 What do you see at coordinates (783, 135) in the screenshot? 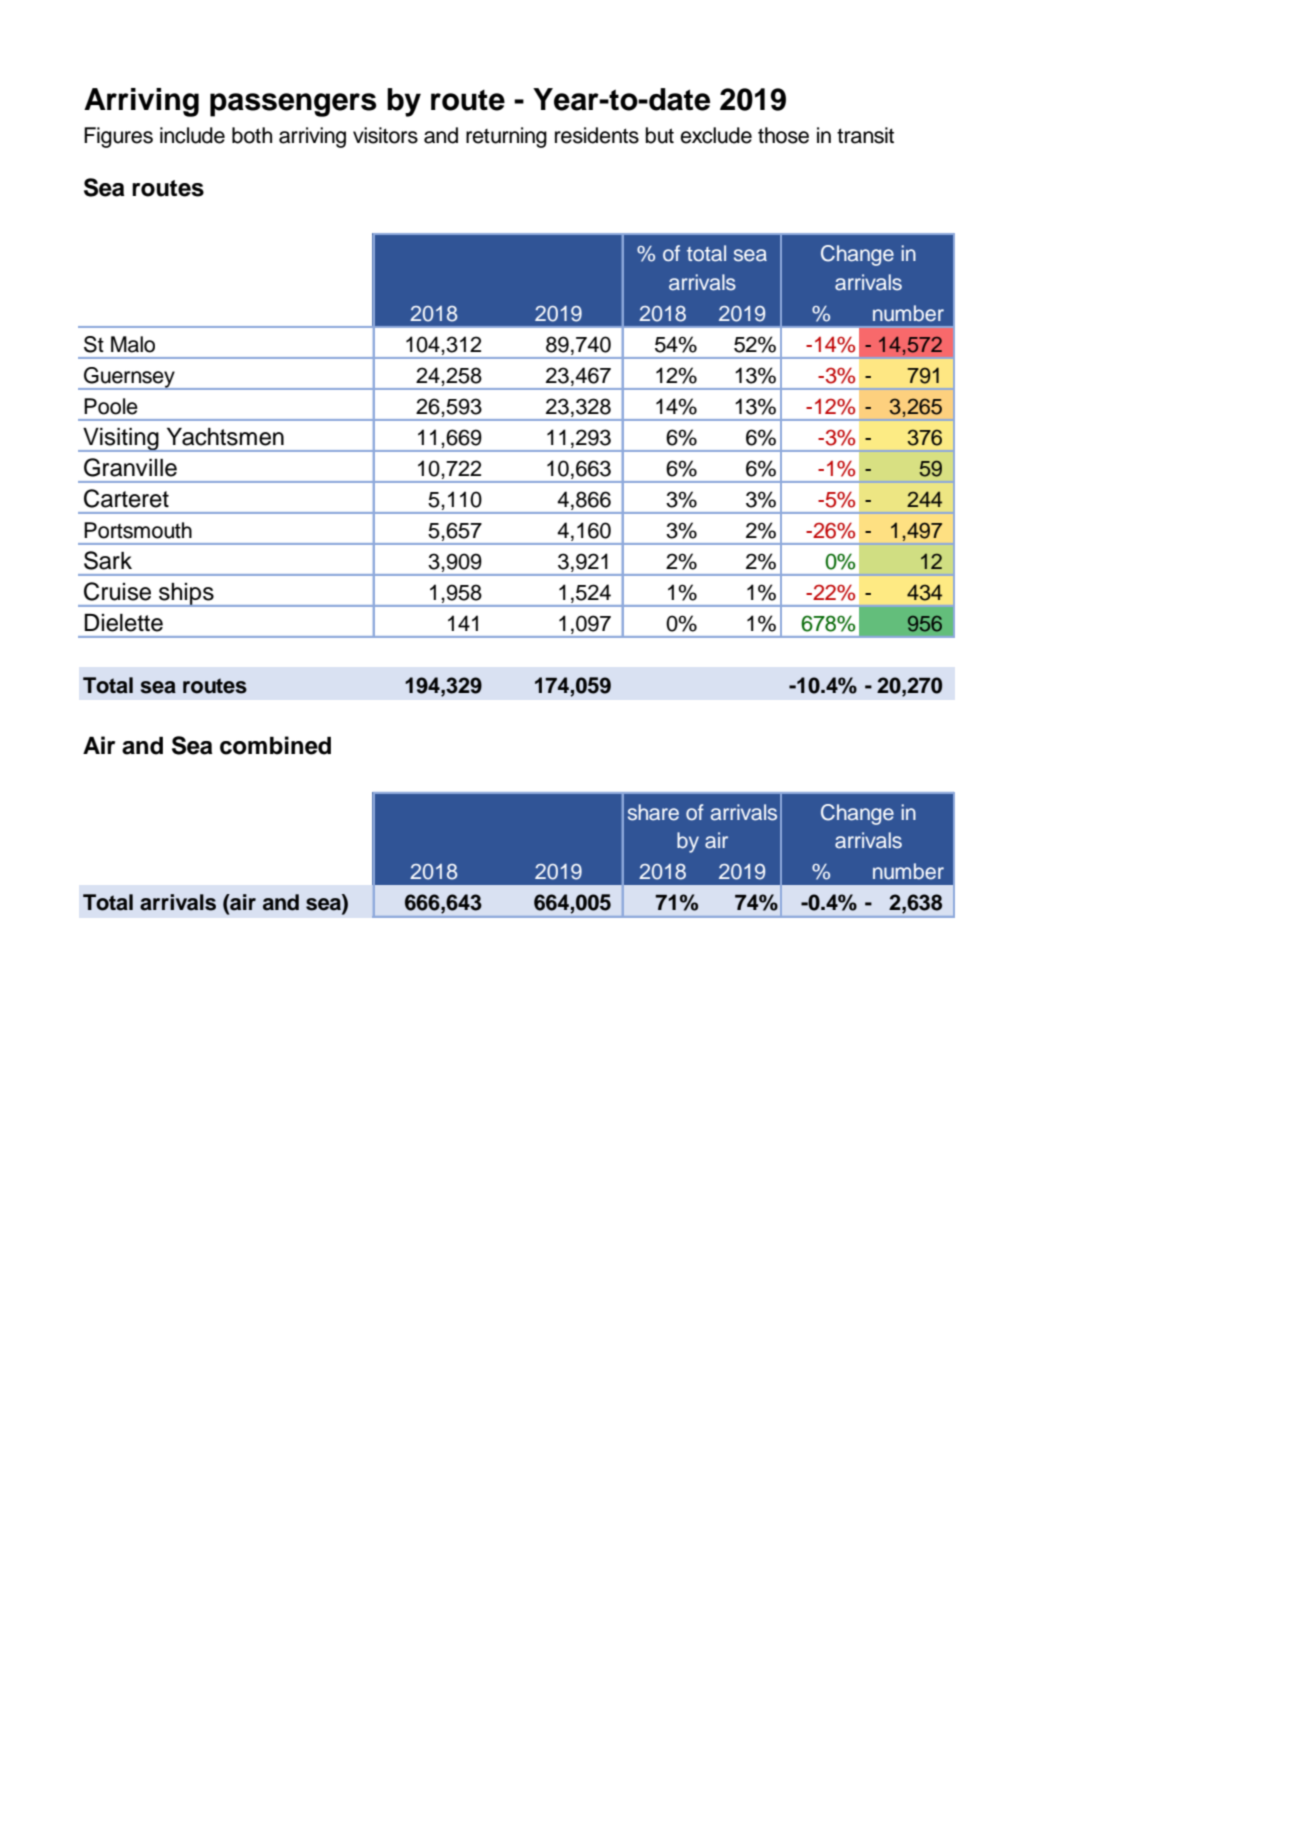
I see `those` at bounding box center [783, 135].
